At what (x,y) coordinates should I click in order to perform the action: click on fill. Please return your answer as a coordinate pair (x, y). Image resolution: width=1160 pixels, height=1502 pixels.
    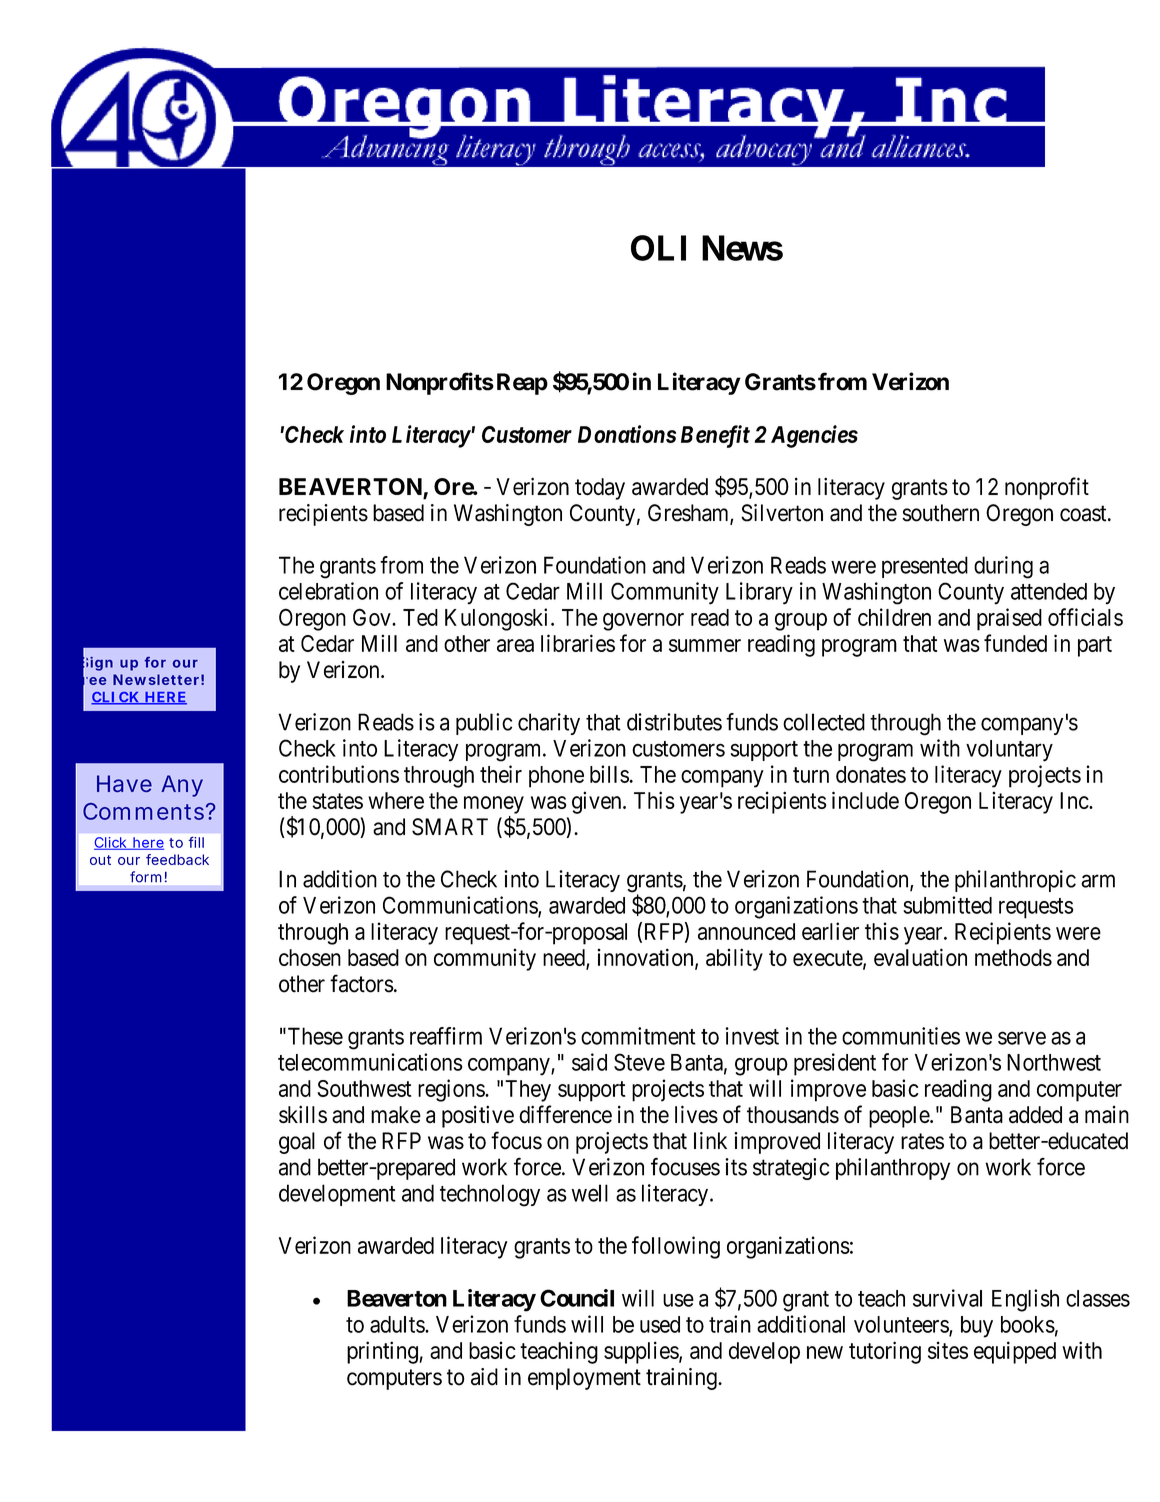
    Looking at the image, I should click on (196, 842).
